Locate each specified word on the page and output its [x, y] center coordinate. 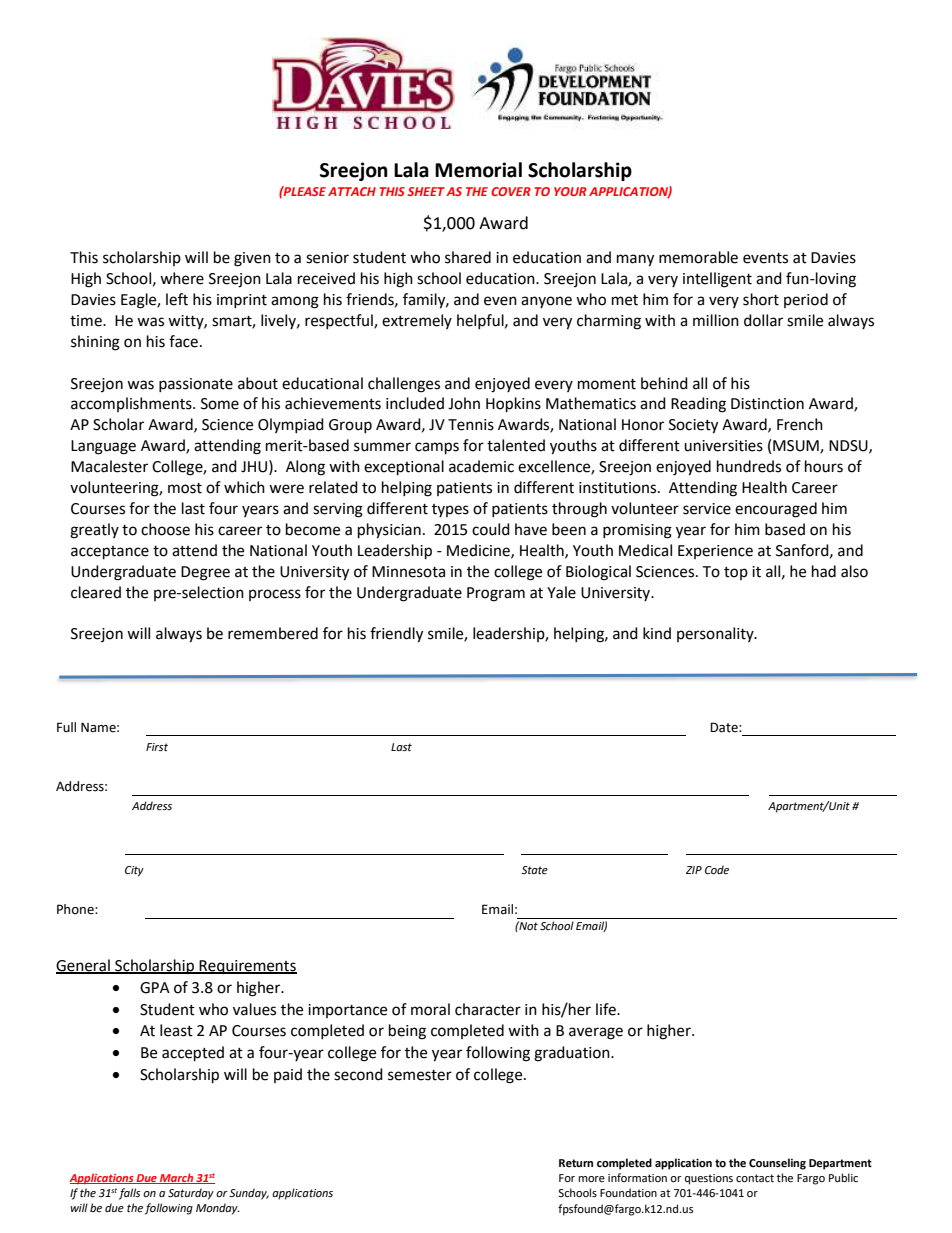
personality [716, 634]
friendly [396, 635]
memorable [698, 257]
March [177, 1178]
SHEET [426, 191]
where [182, 278]
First [157, 747]
